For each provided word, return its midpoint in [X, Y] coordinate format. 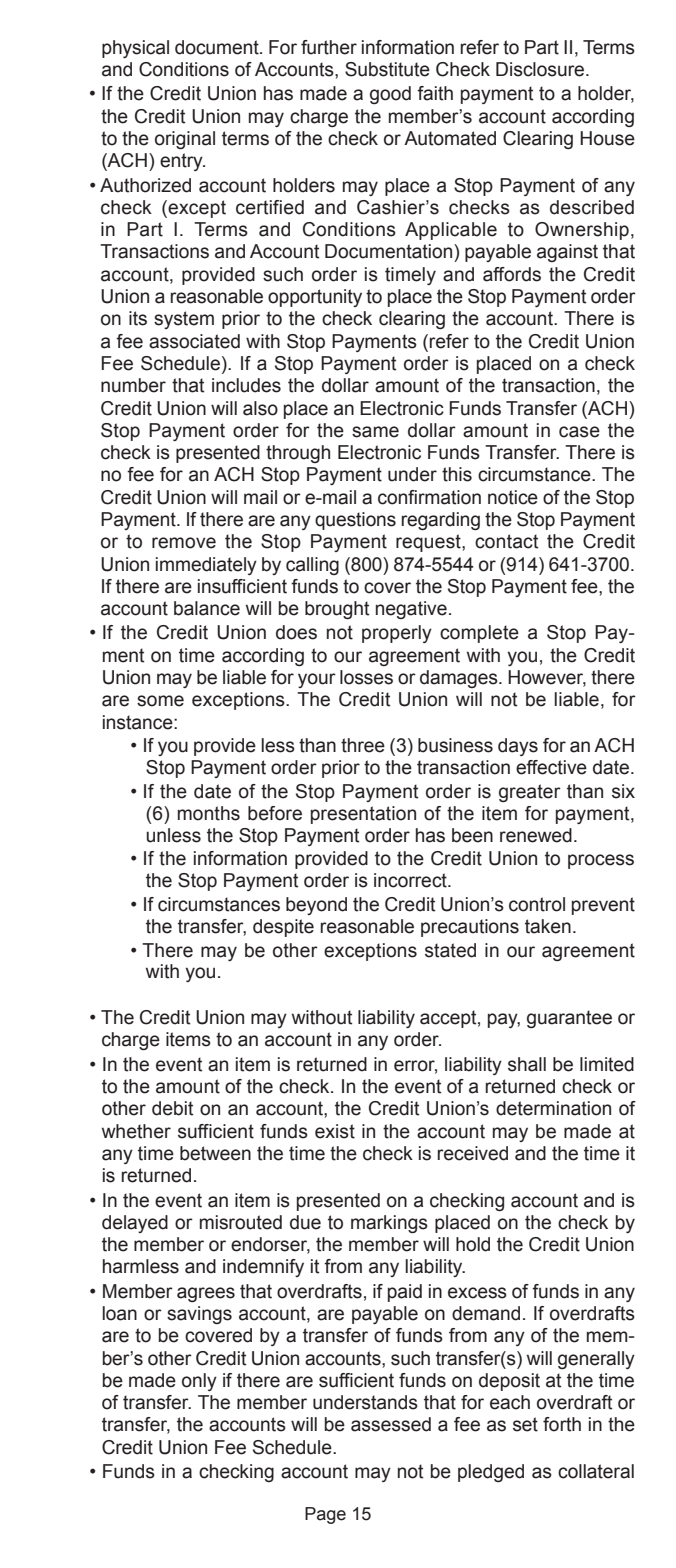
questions [355, 521]
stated [450, 950]
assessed [391, 1424]
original [185, 140]
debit [172, 1108]
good [390, 95]
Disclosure [541, 69]
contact [506, 541]
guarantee [569, 1019]
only [199, 1382]
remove [184, 543]
